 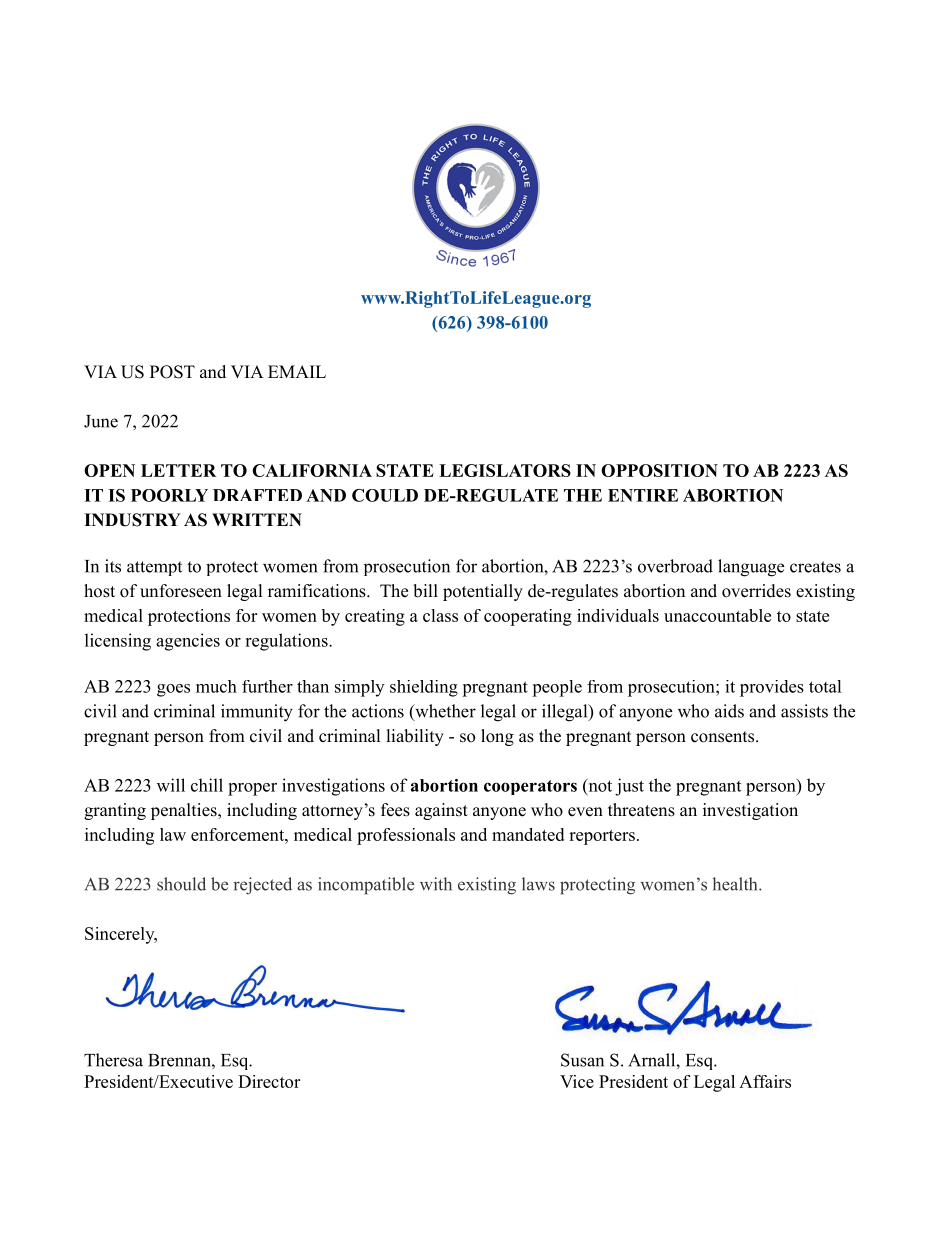 I want to click on Susan, so click(x=582, y=1060).
